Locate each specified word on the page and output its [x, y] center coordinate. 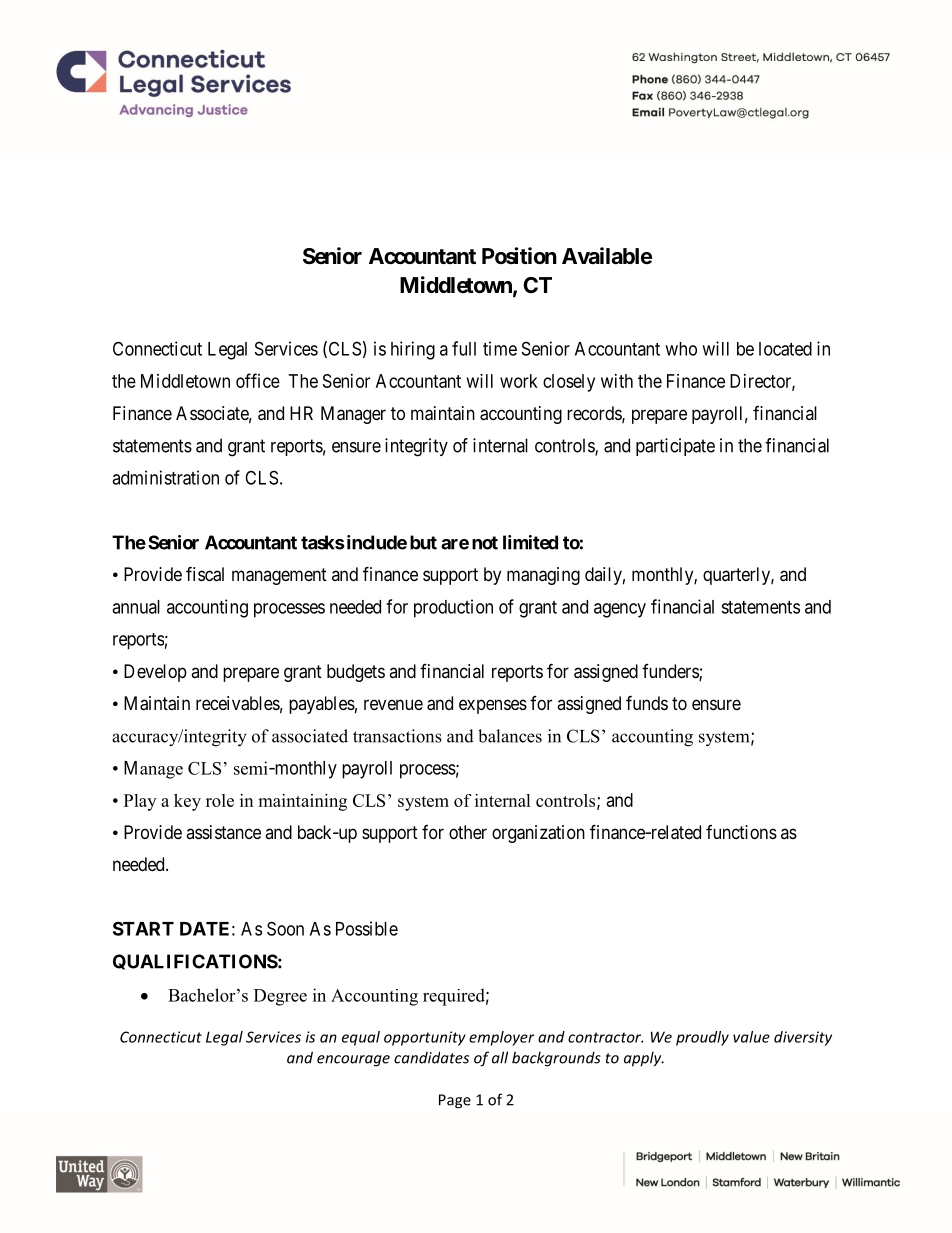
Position [519, 256]
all [500, 1057]
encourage [353, 1061]
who [681, 349]
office [258, 380]
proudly [702, 1038]
